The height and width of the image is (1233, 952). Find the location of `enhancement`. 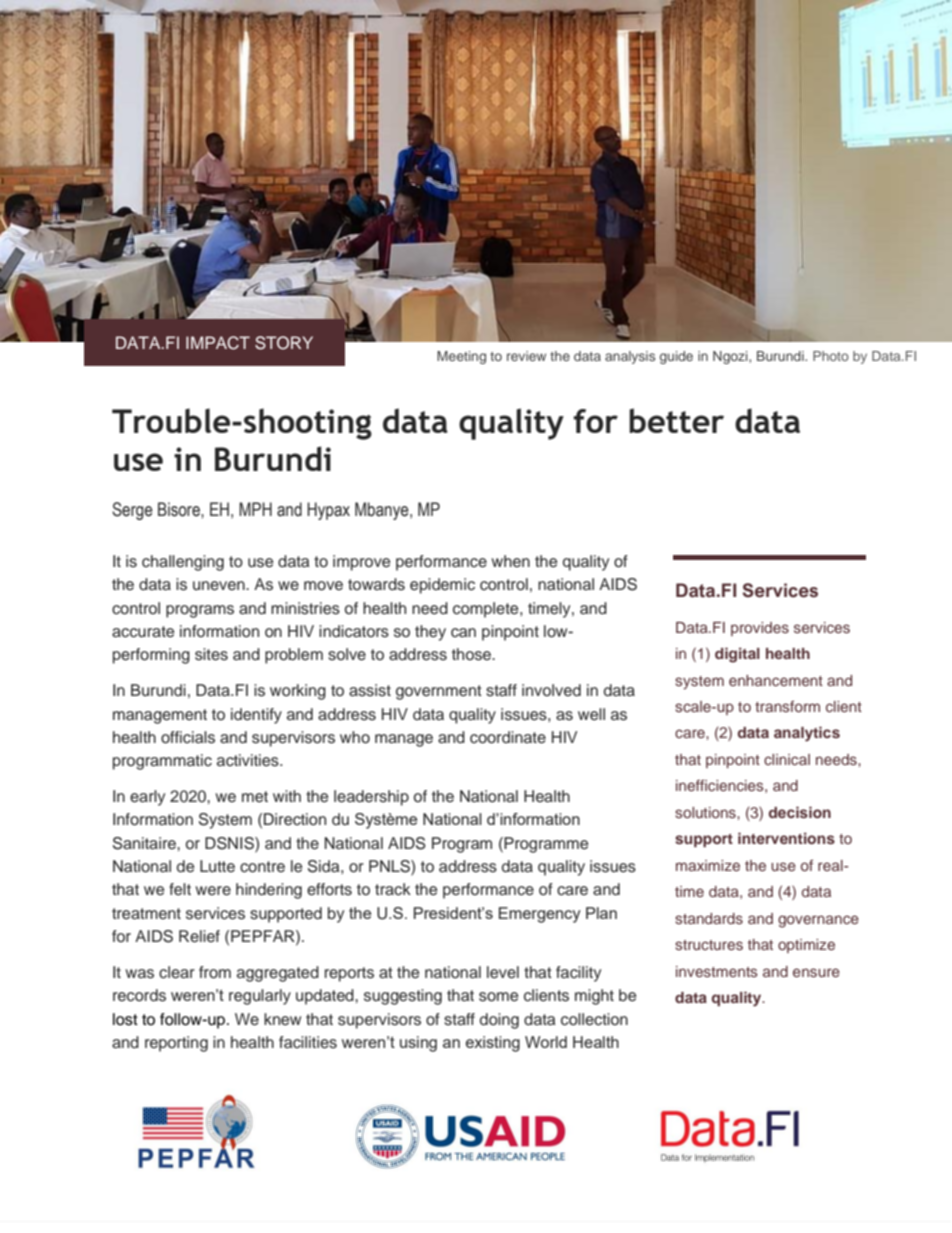

enhancement is located at coordinates (776, 680).
